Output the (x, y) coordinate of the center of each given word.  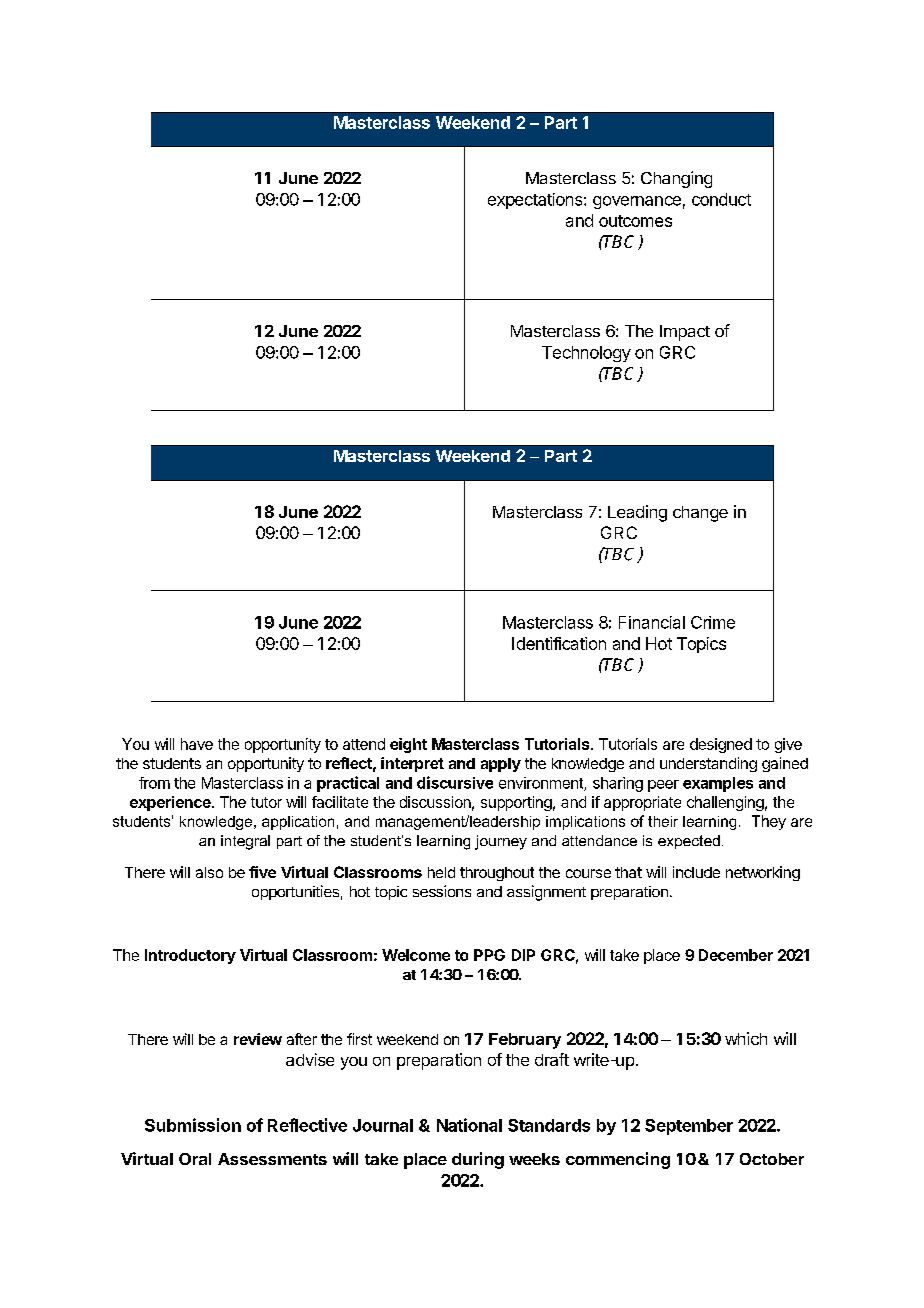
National (469, 1125)
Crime (713, 622)
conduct (721, 199)
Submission (193, 1125)
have (197, 744)
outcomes (635, 221)
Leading (637, 513)
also (209, 872)
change (700, 514)
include (696, 872)
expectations (536, 201)
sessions (442, 891)
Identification (559, 643)
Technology (586, 354)
